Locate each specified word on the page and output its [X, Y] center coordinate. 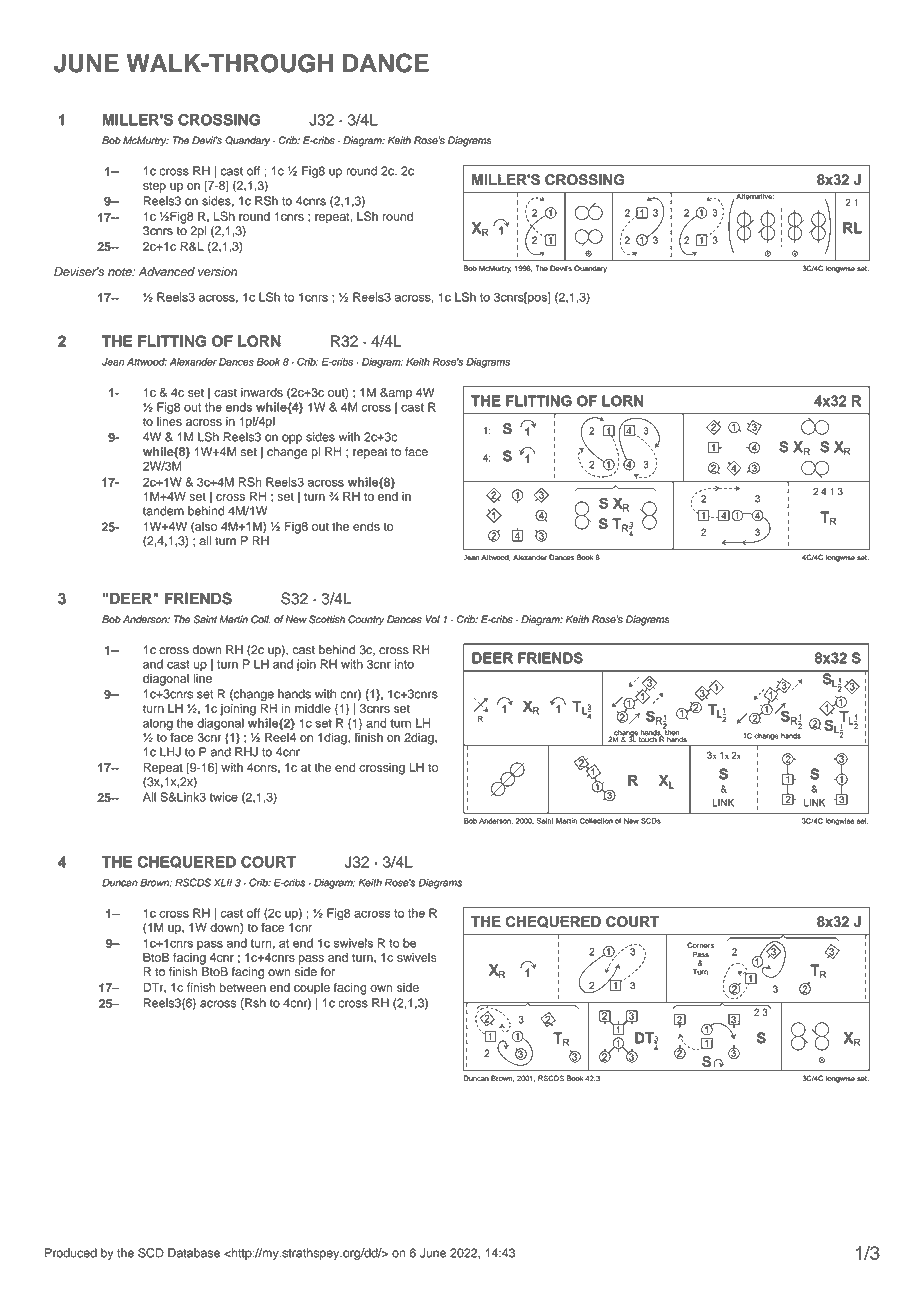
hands [294, 694]
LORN [259, 341]
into [404, 664]
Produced [71, 1253]
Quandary [247, 141]
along [158, 725]
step [154, 187]
